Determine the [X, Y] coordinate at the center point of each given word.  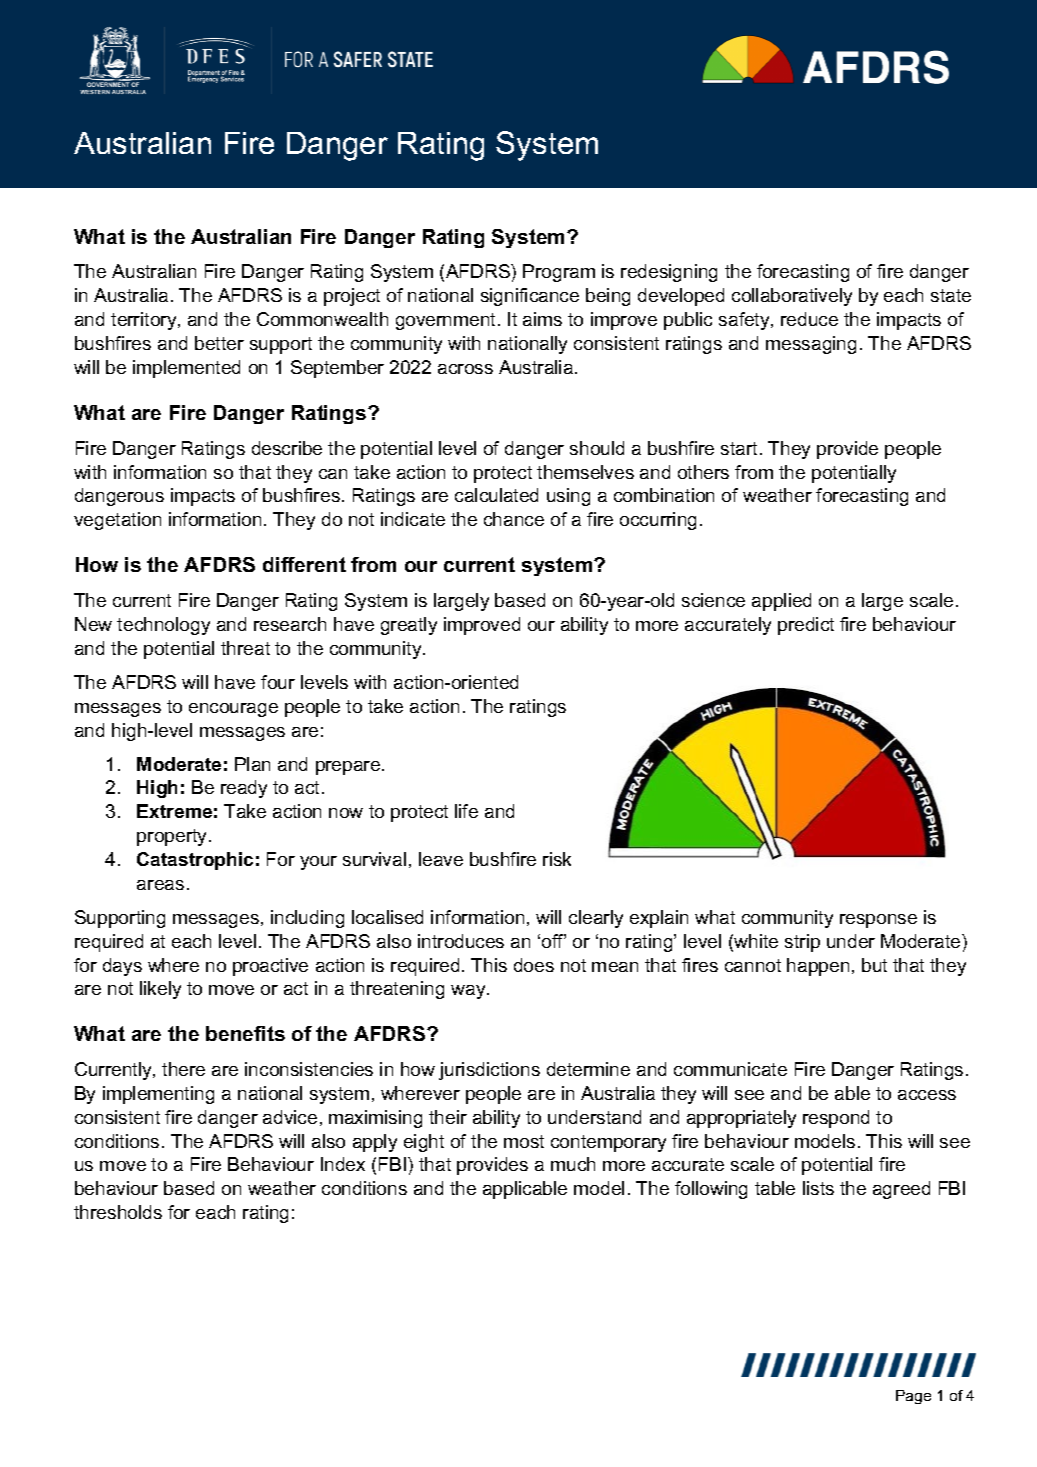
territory [145, 321]
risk [557, 859]
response [878, 921]
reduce [809, 319]
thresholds [118, 1212]
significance [530, 297]
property [173, 837]
